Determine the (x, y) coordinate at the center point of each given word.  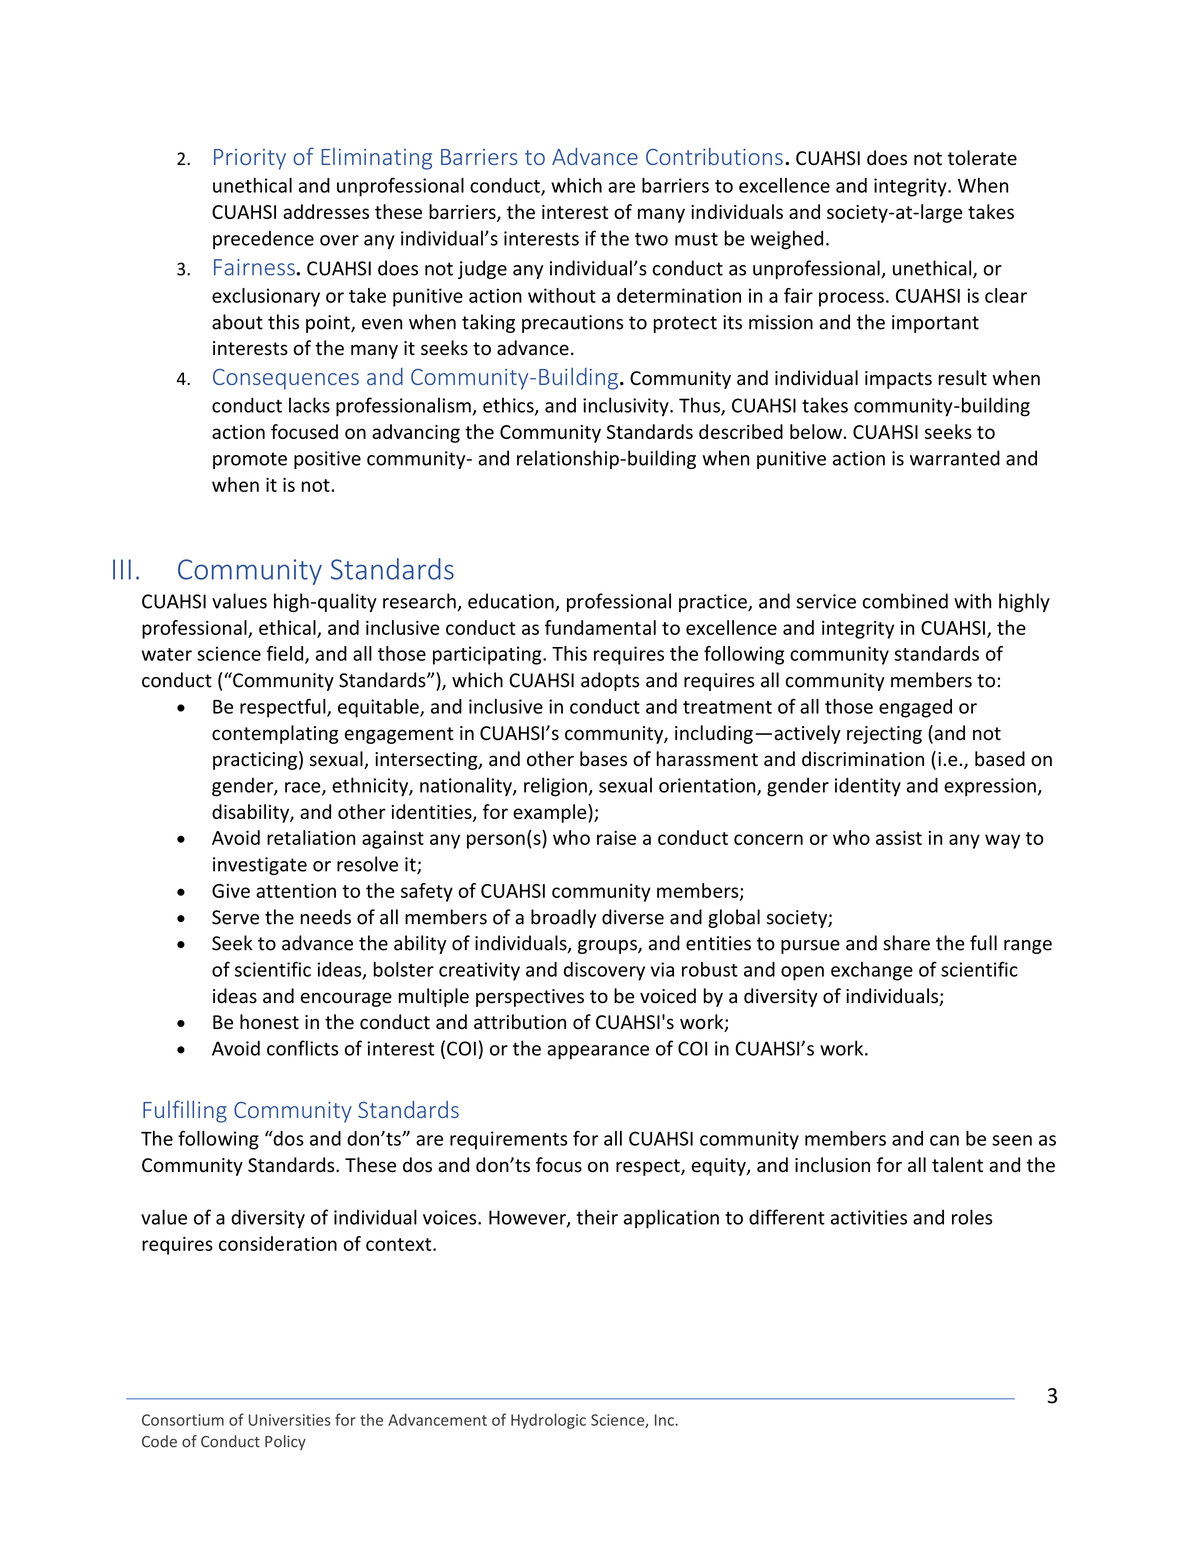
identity (868, 787)
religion (555, 787)
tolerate (982, 158)
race (304, 788)
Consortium (183, 1420)
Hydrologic (548, 1421)
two (651, 239)
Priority (250, 159)
